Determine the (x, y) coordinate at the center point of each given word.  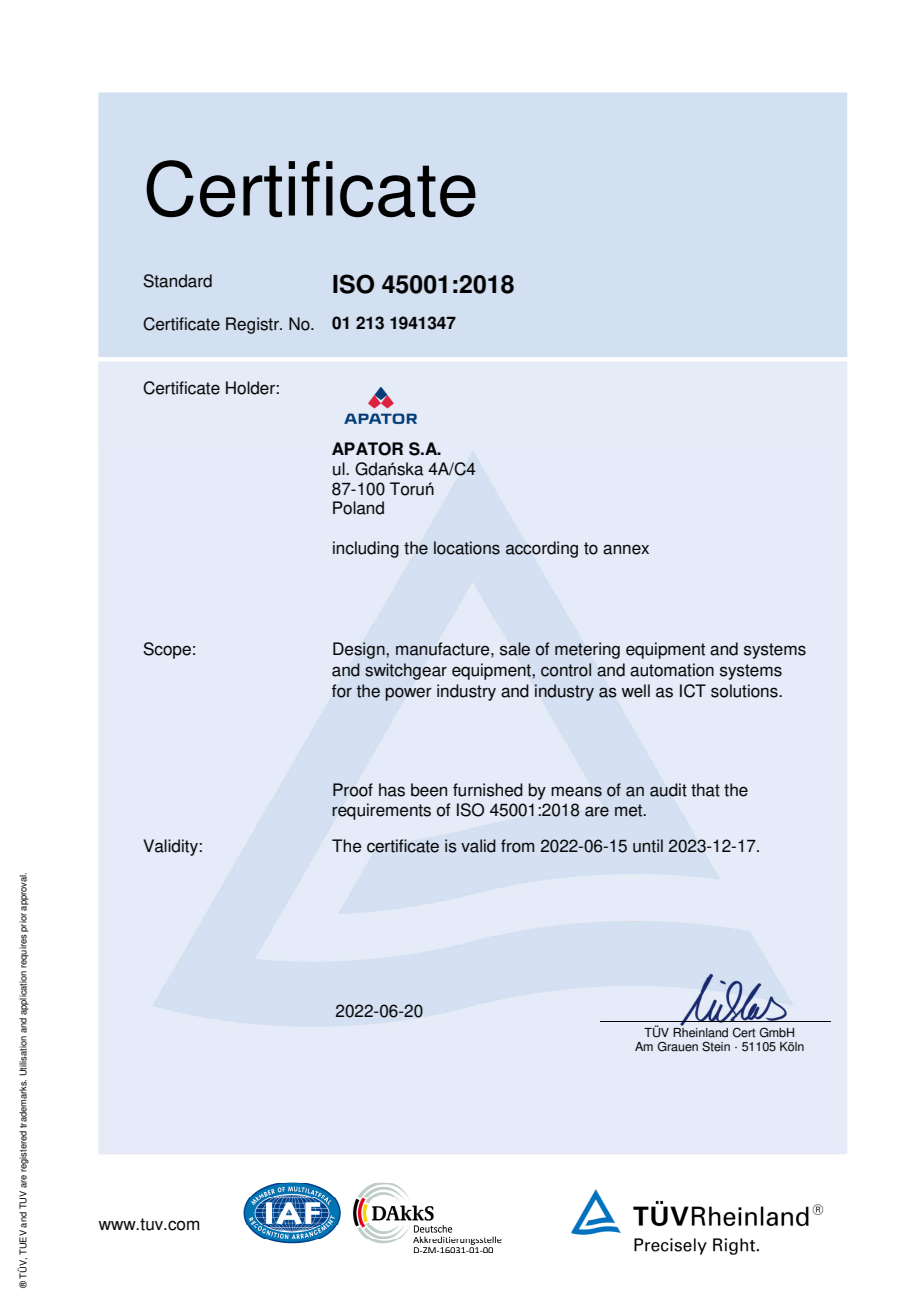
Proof (353, 790)
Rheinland (700, 1031)
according (542, 549)
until (648, 846)
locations (467, 548)
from (517, 846)
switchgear (406, 671)
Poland (358, 508)
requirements (381, 811)
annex (626, 549)
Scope (167, 650)
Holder (251, 388)
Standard (177, 281)
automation (672, 670)
